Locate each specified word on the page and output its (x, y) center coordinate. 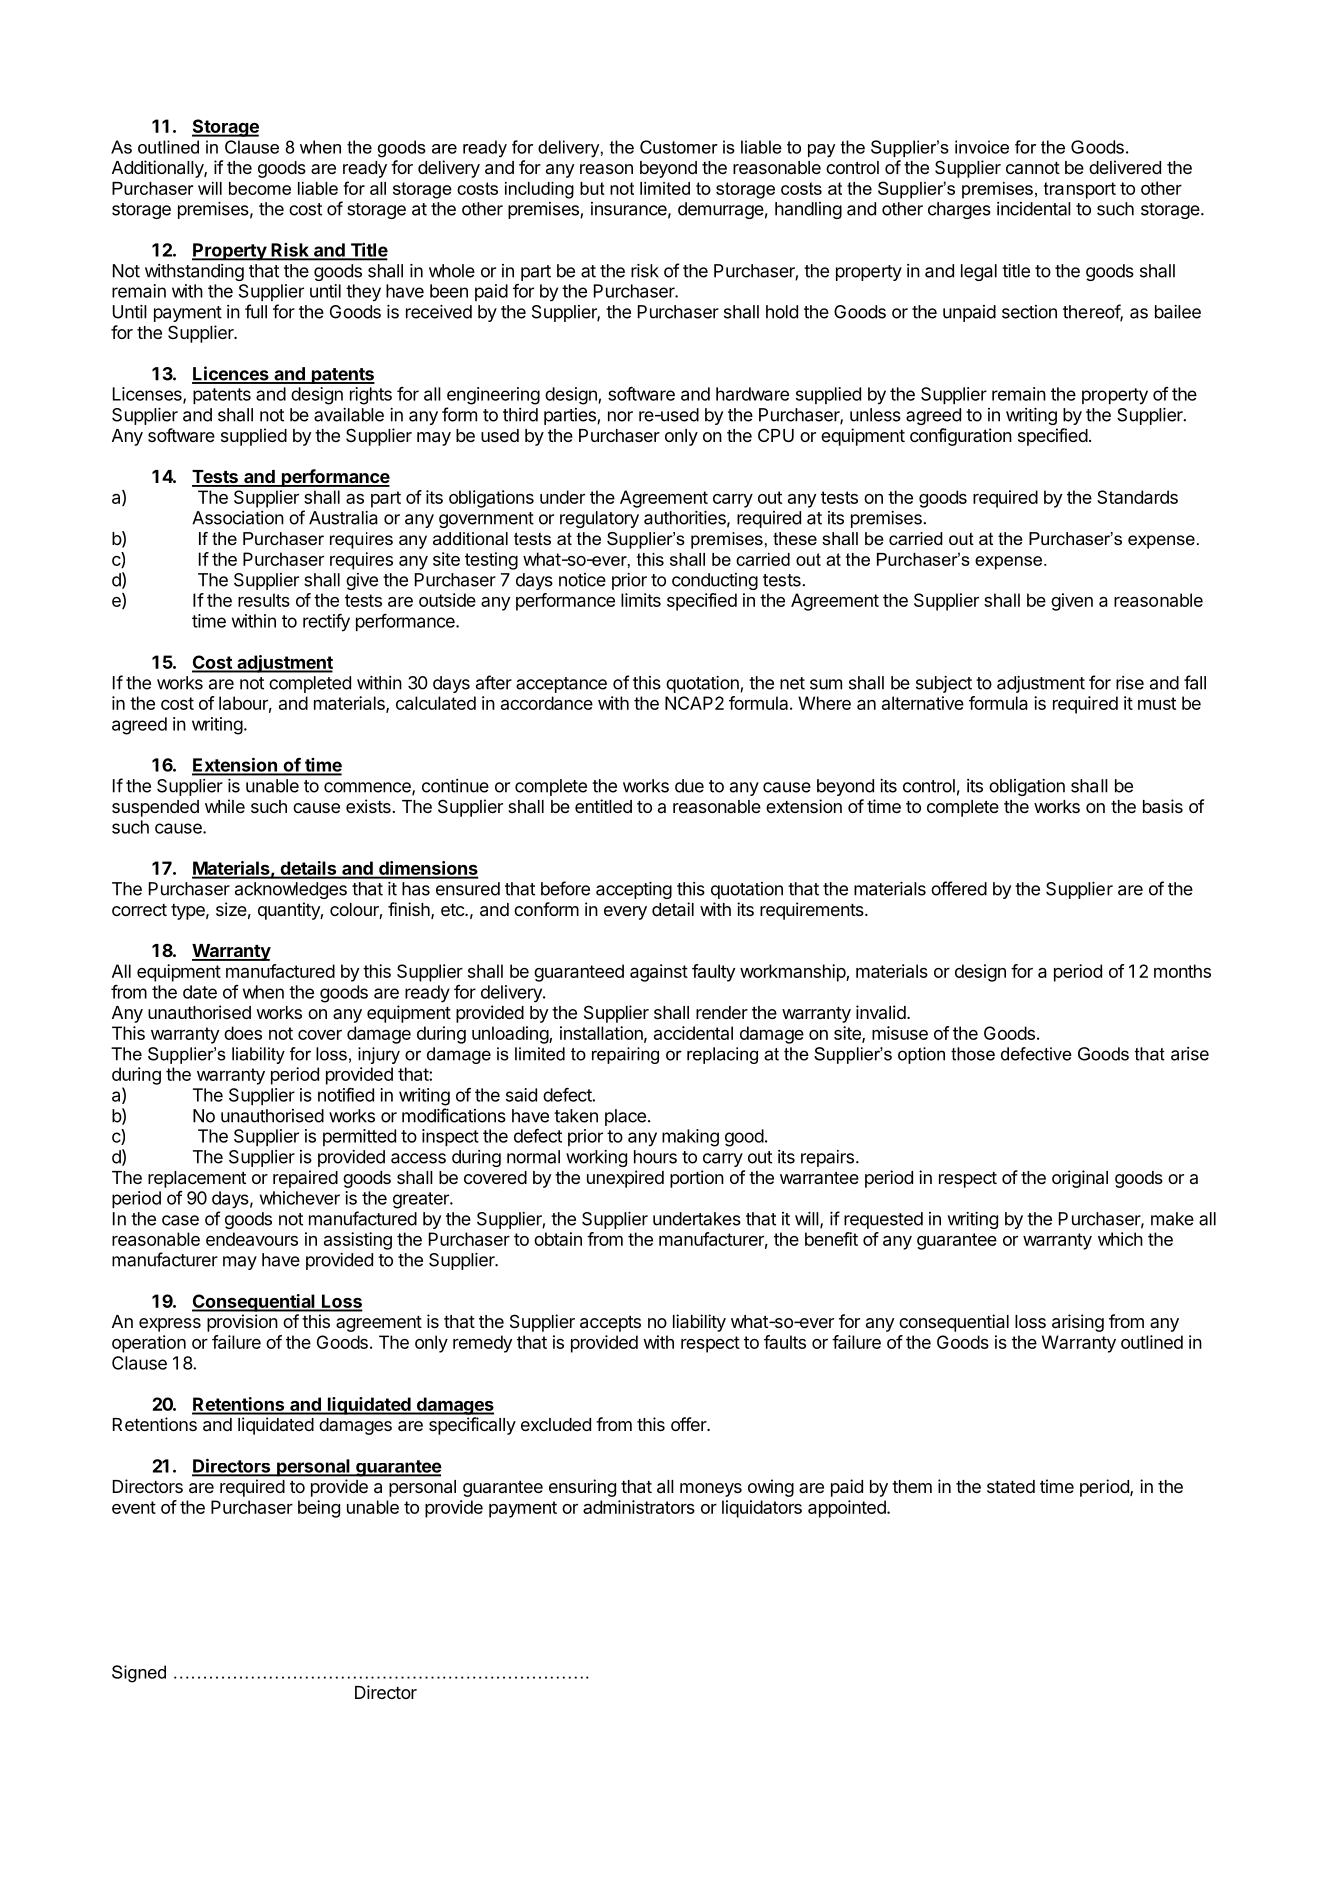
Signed (139, 1674)
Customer (679, 147)
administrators (639, 1507)
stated (1011, 1487)
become (260, 188)
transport (1080, 190)
